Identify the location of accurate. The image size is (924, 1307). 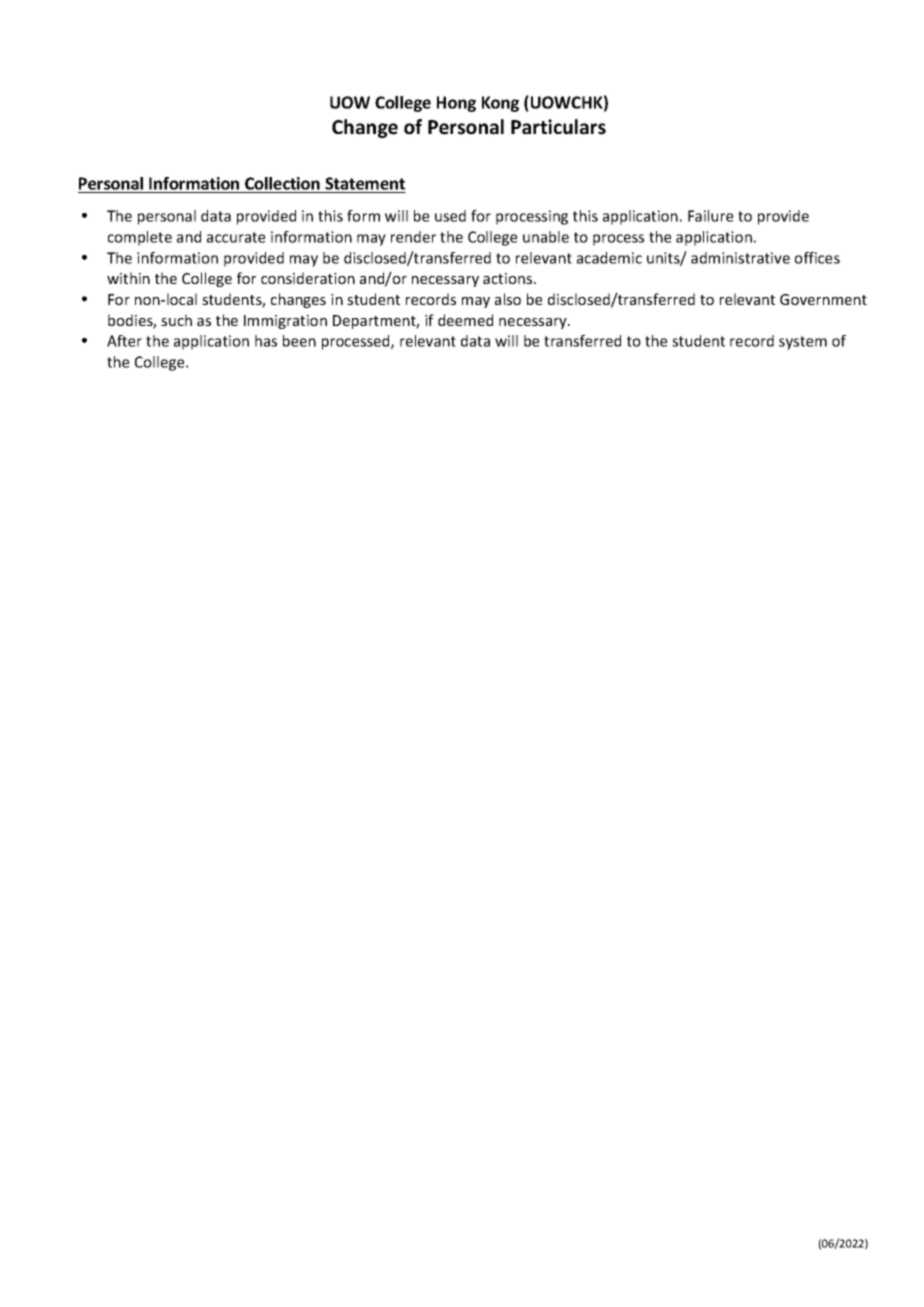
(236, 237).
